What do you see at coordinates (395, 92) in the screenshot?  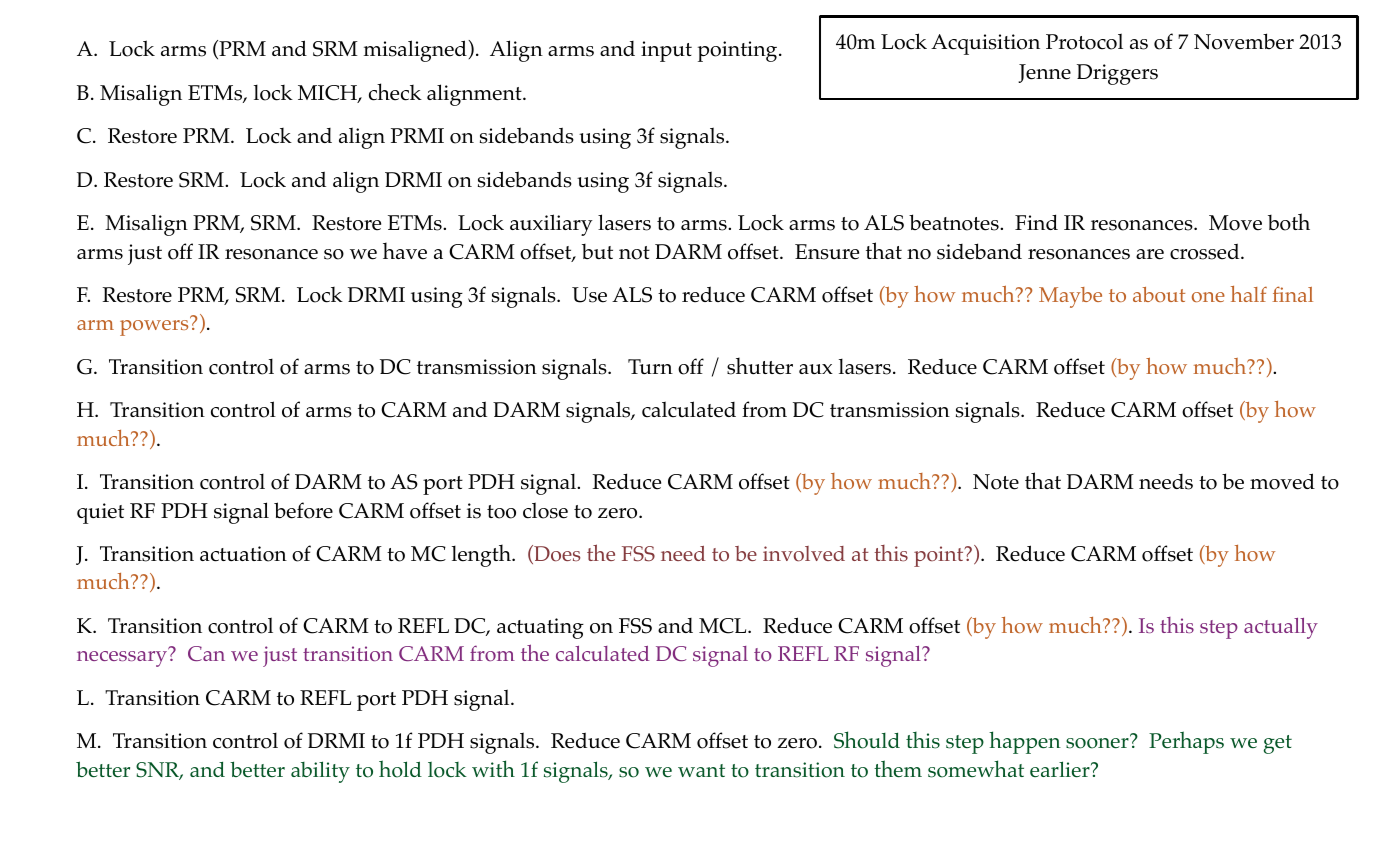 I see `check` at bounding box center [395, 92].
